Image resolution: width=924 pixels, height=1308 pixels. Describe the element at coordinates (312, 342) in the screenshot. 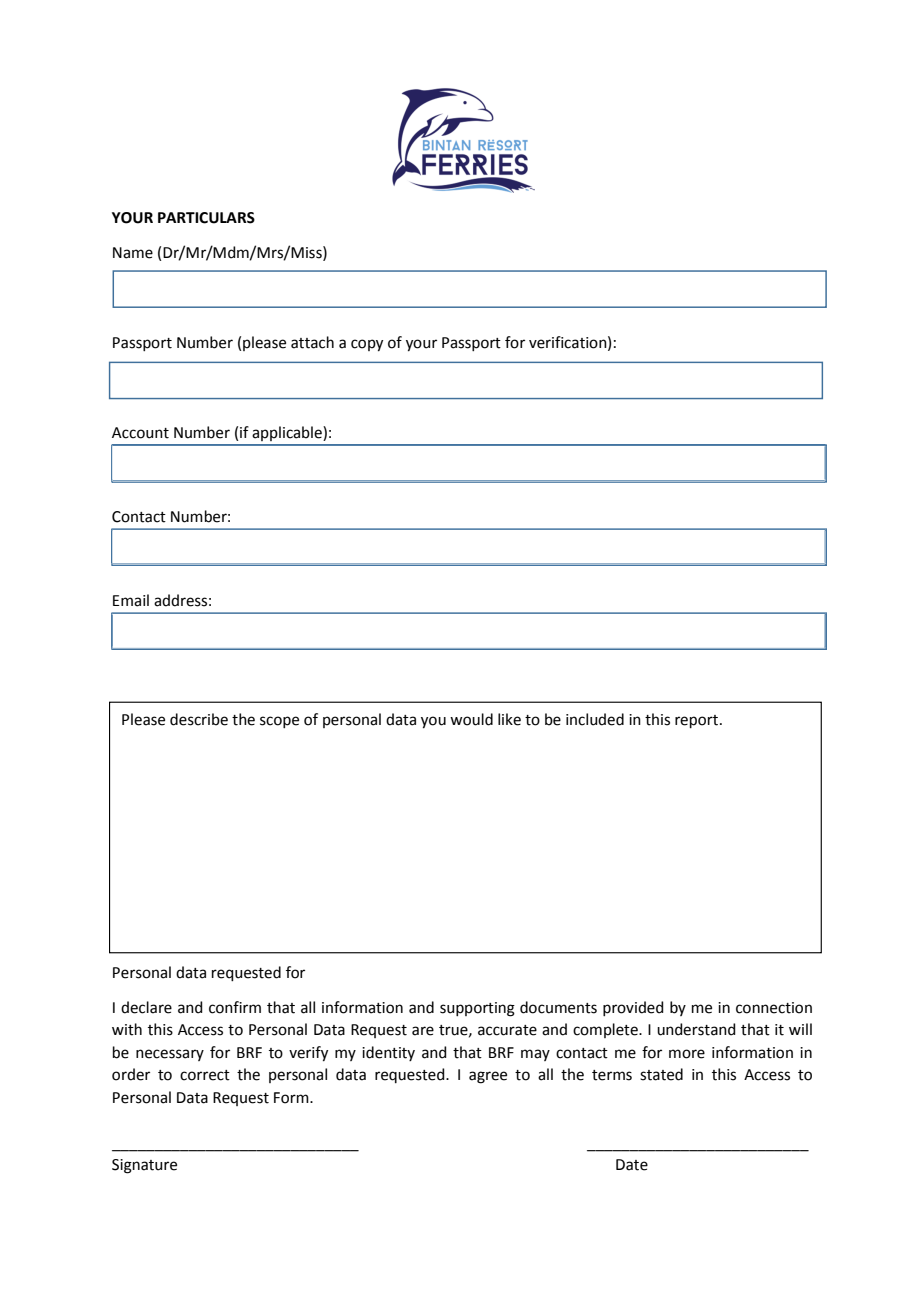

I see `attach` at that location.
